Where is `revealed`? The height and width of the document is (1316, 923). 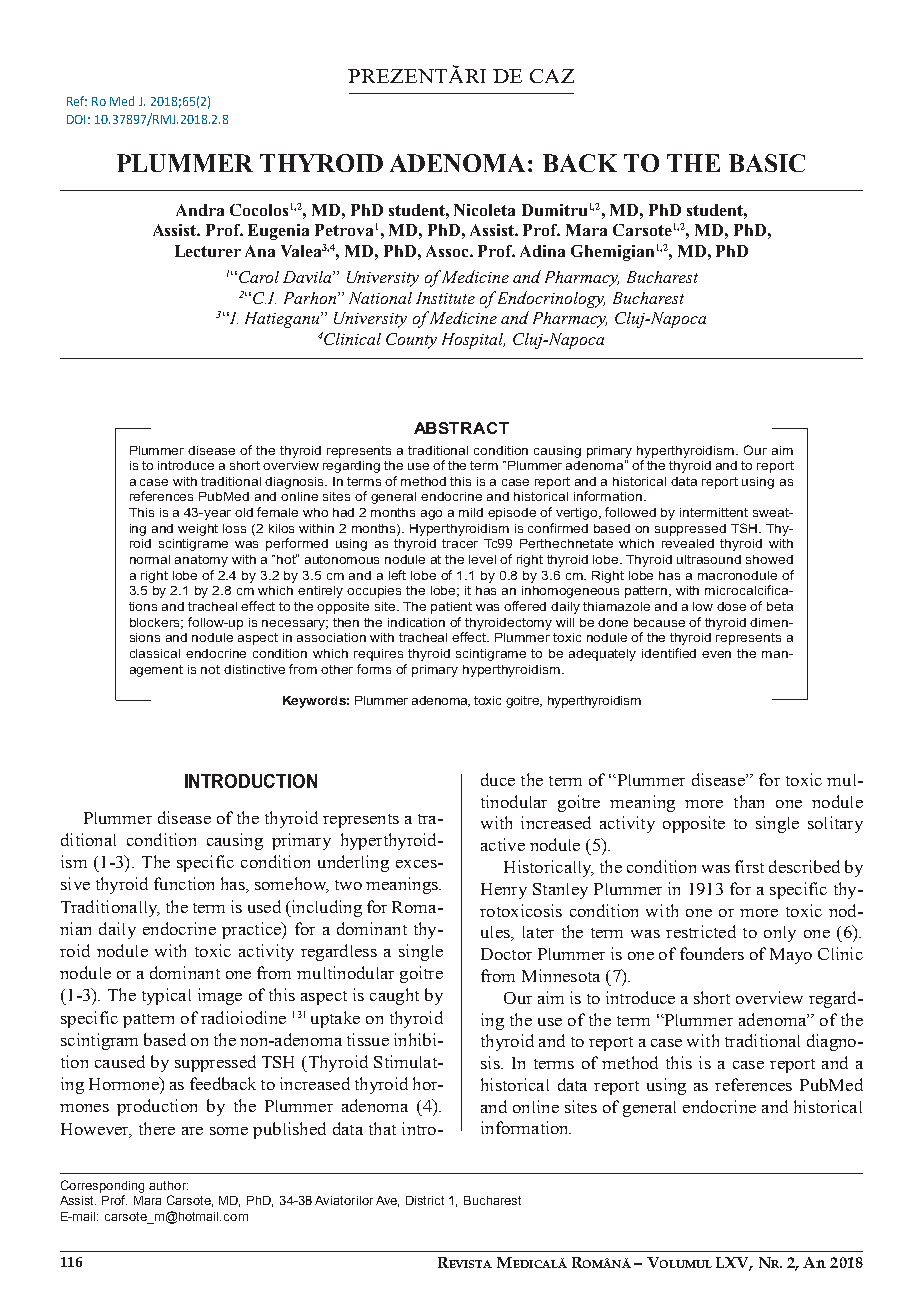 revealed is located at coordinates (688, 543).
